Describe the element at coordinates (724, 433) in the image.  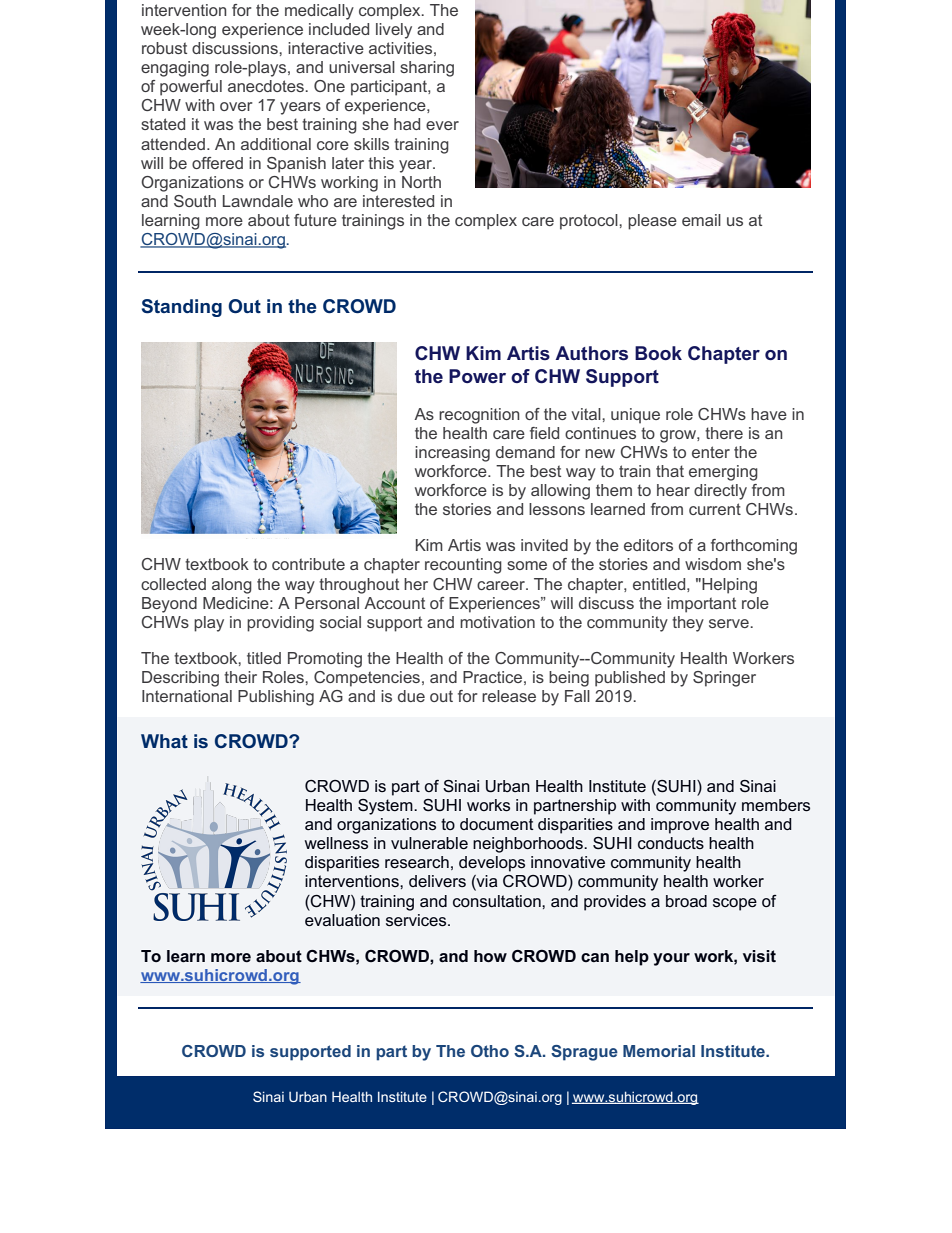
I see `there` at that location.
